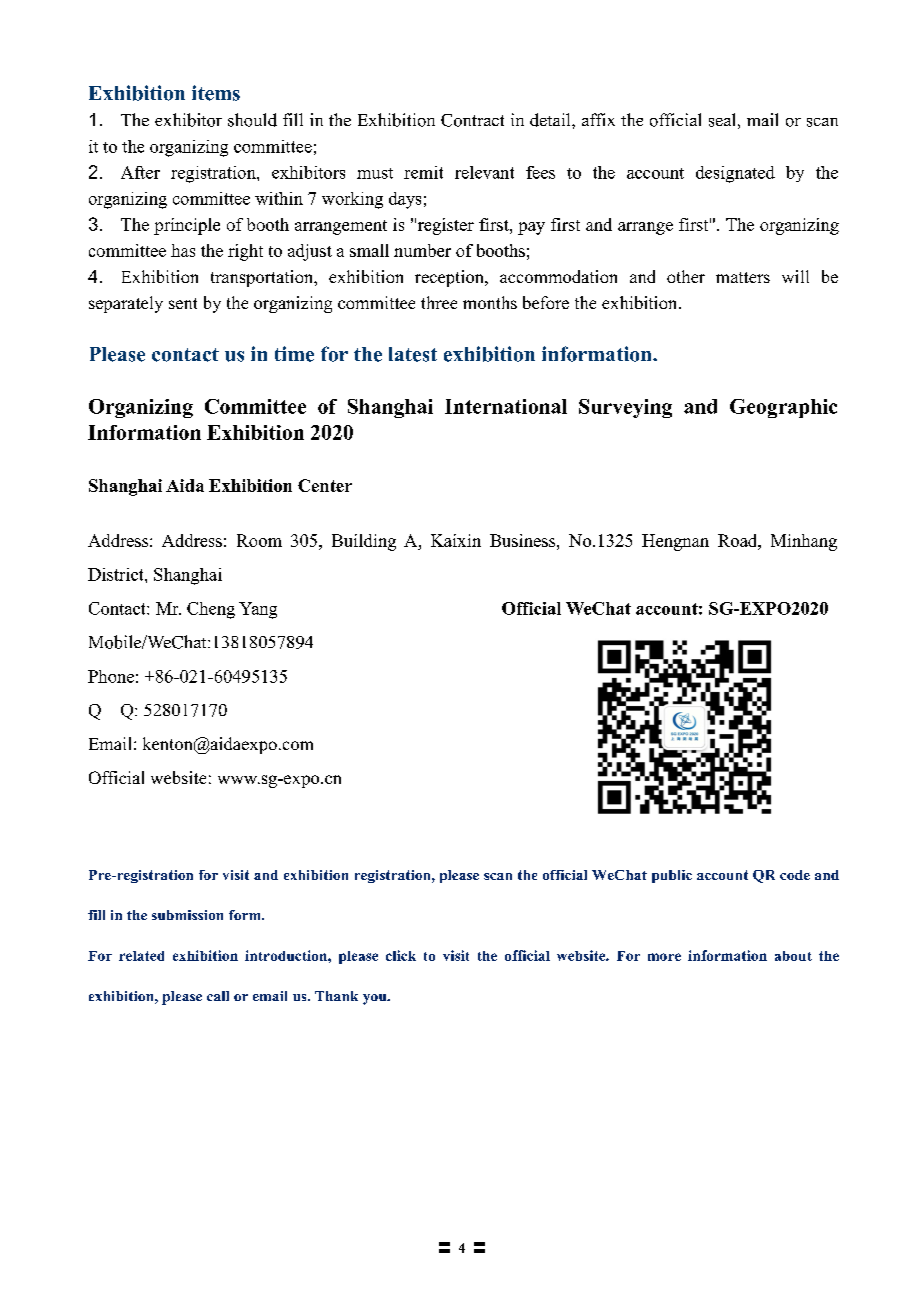 The height and width of the screenshot is (1308, 924). I want to click on items, so click(216, 93).
